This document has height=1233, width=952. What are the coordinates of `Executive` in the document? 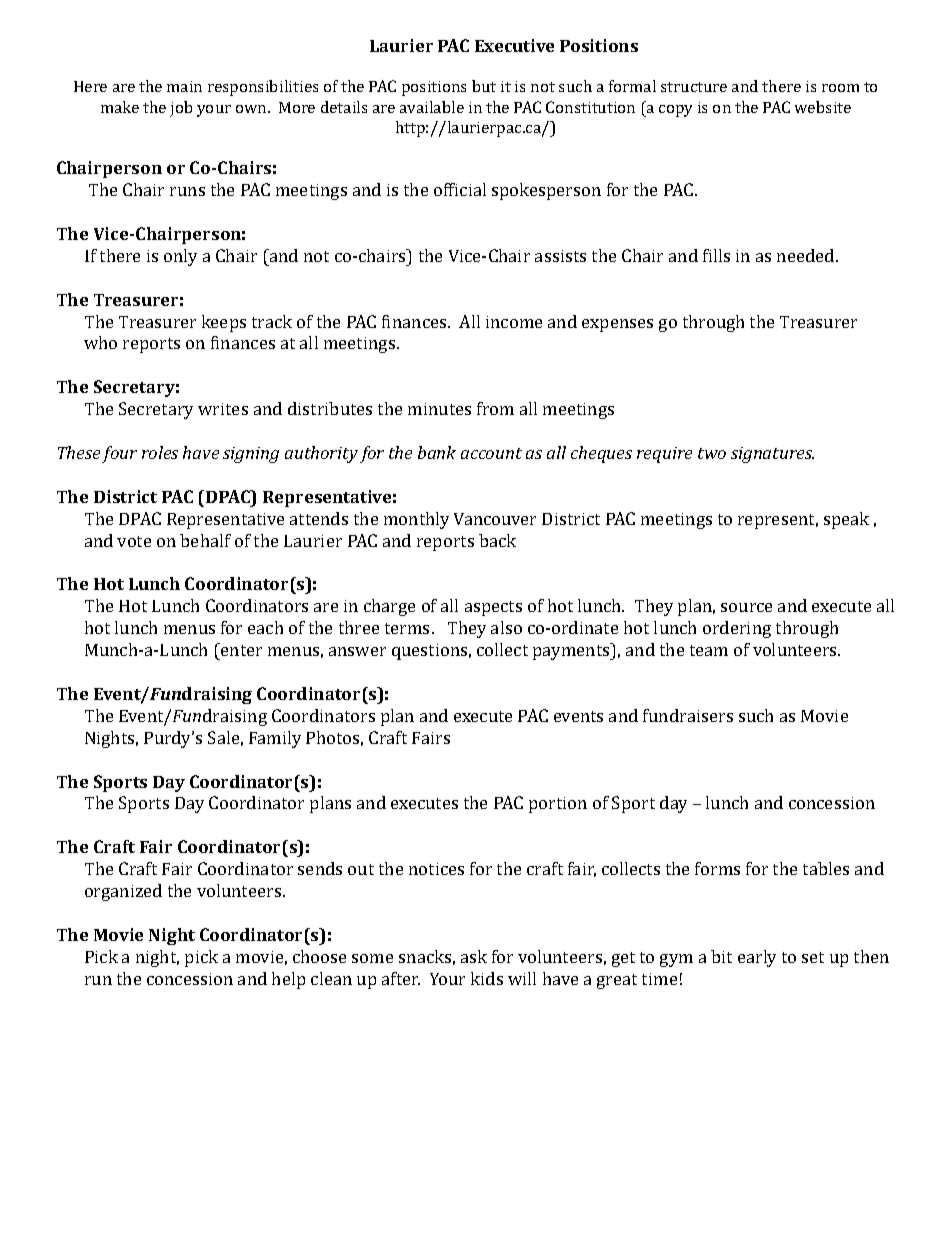 It's located at (514, 45).
